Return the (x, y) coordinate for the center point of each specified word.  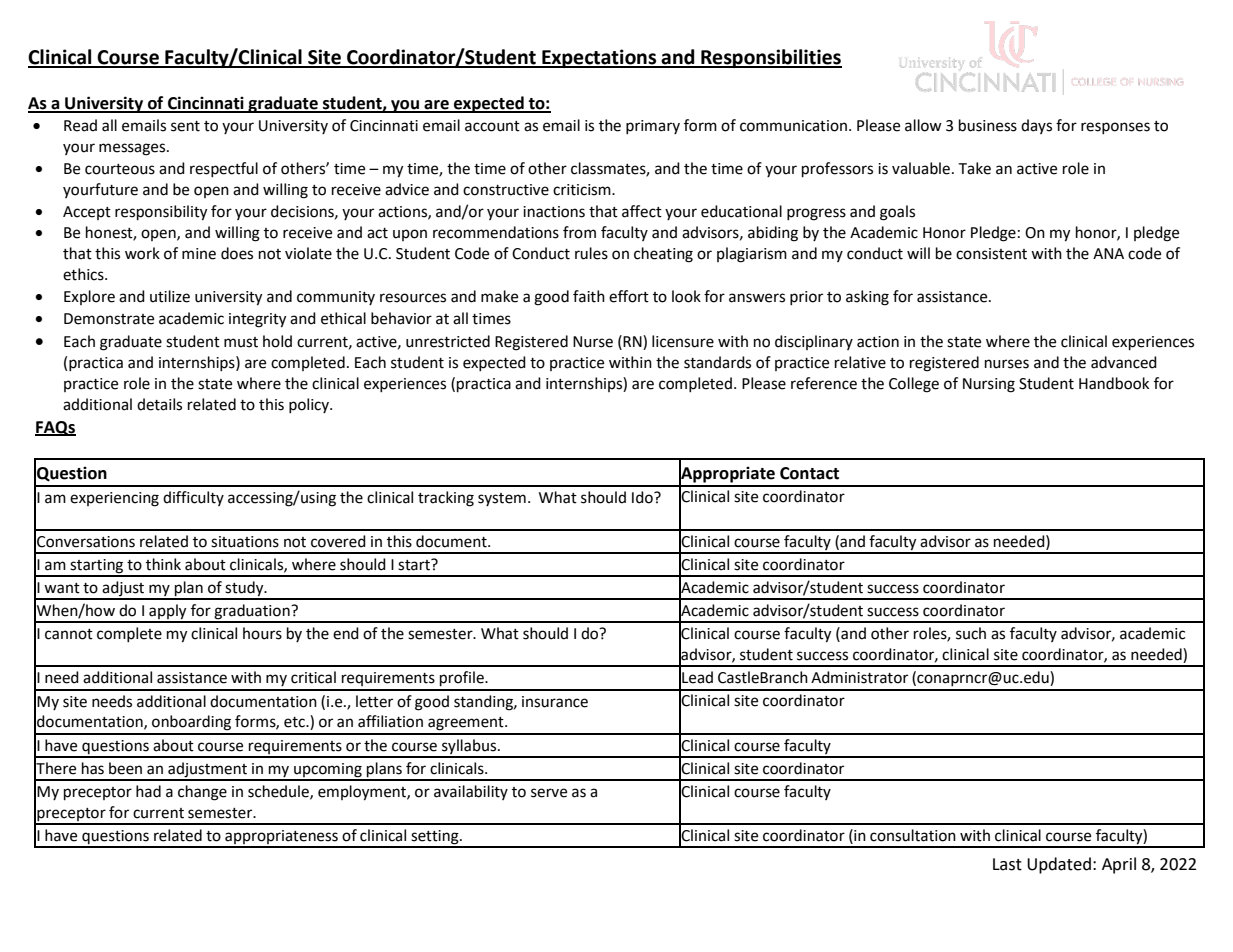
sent (185, 126)
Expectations (599, 58)
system (502, 499)
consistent (991, 254)
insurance (555, 702)
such (971, 633)
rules (591, 253)
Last (1007, 864)
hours (262, 633)
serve (549, 793)
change (202, 793)
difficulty (193, 498)
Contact (809, 473)
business (988, 125)
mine (199, 254)
